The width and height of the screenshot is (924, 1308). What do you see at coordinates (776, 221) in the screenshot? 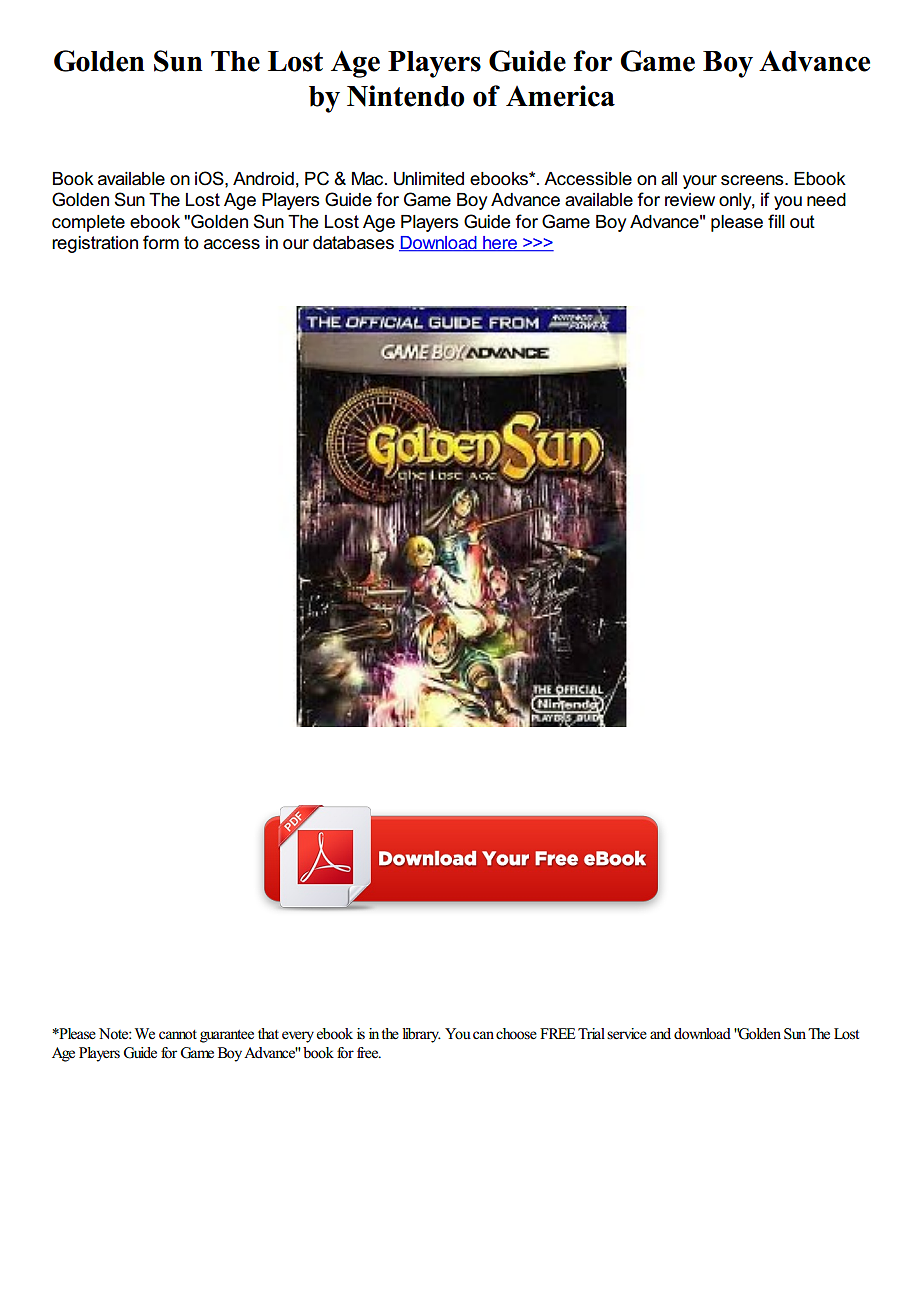
I see `fill` at bounding box center [776, 221].
